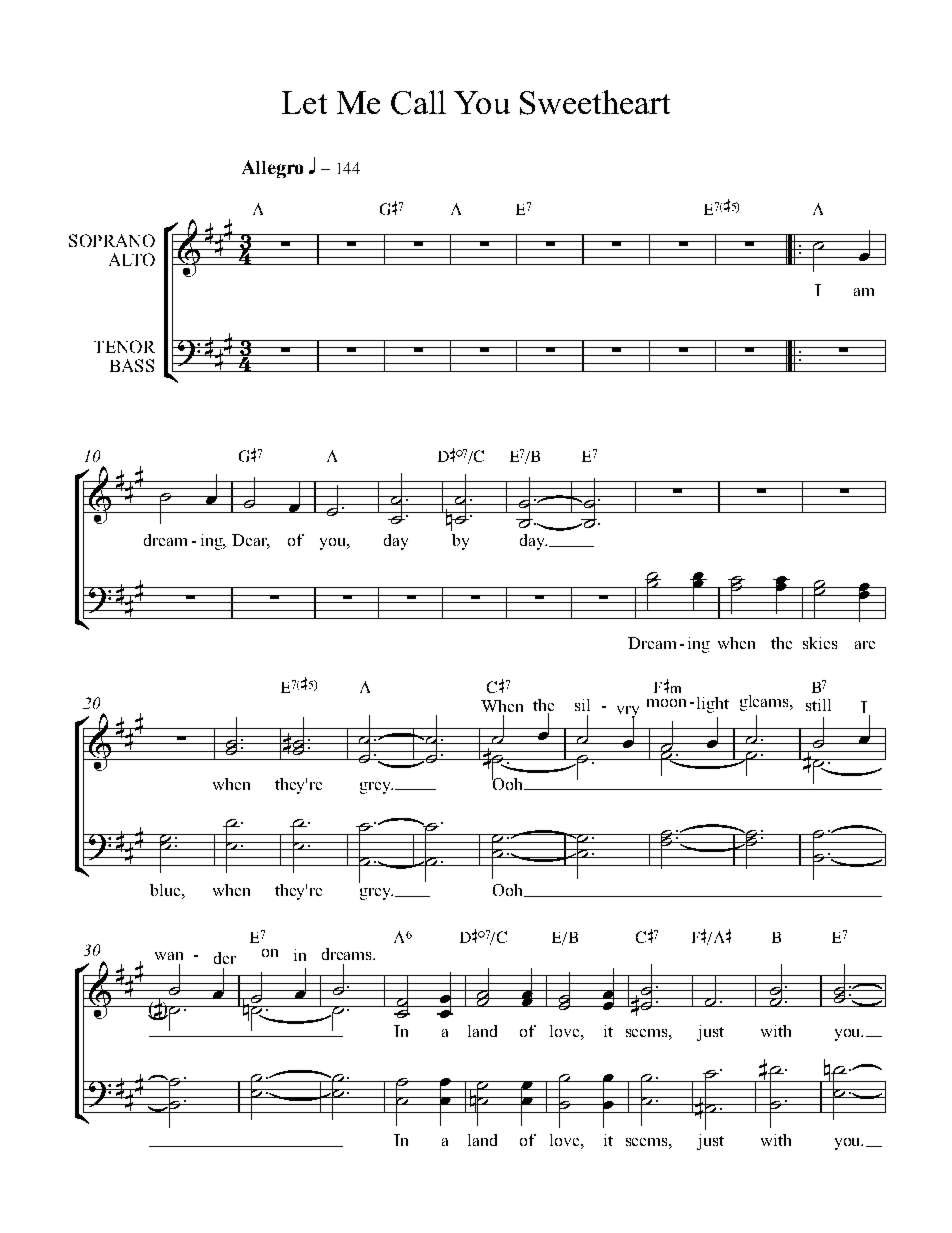 The image size is (952, 1233). I want to click on Allegro, so click(272, 169).
